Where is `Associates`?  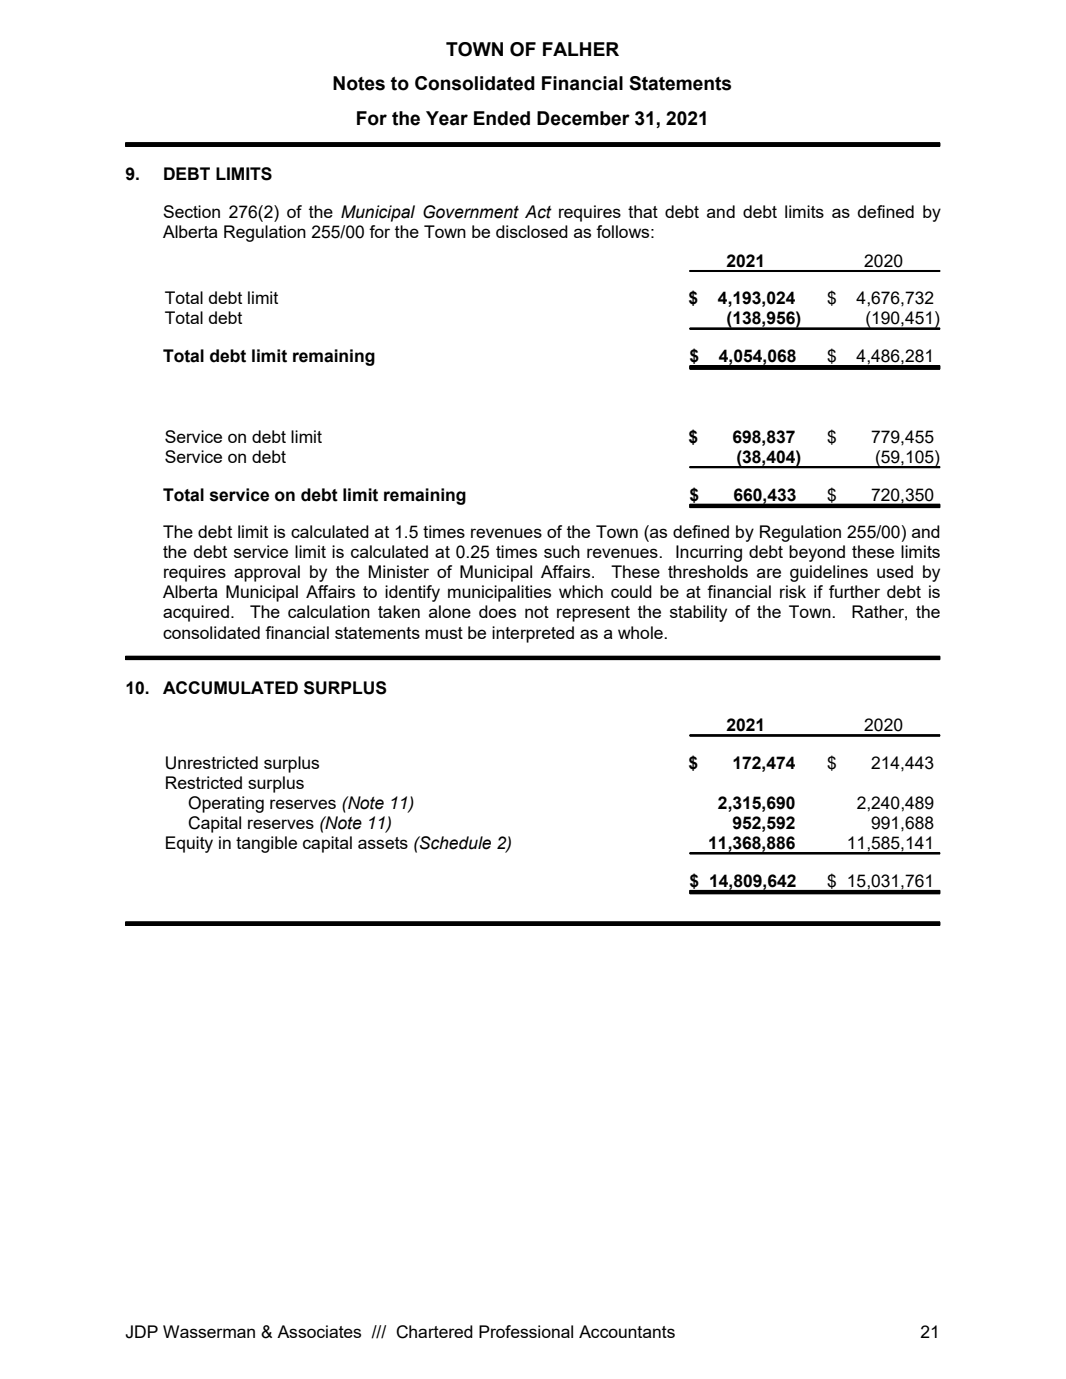
Associates is located at coordinates (319, 1331).
